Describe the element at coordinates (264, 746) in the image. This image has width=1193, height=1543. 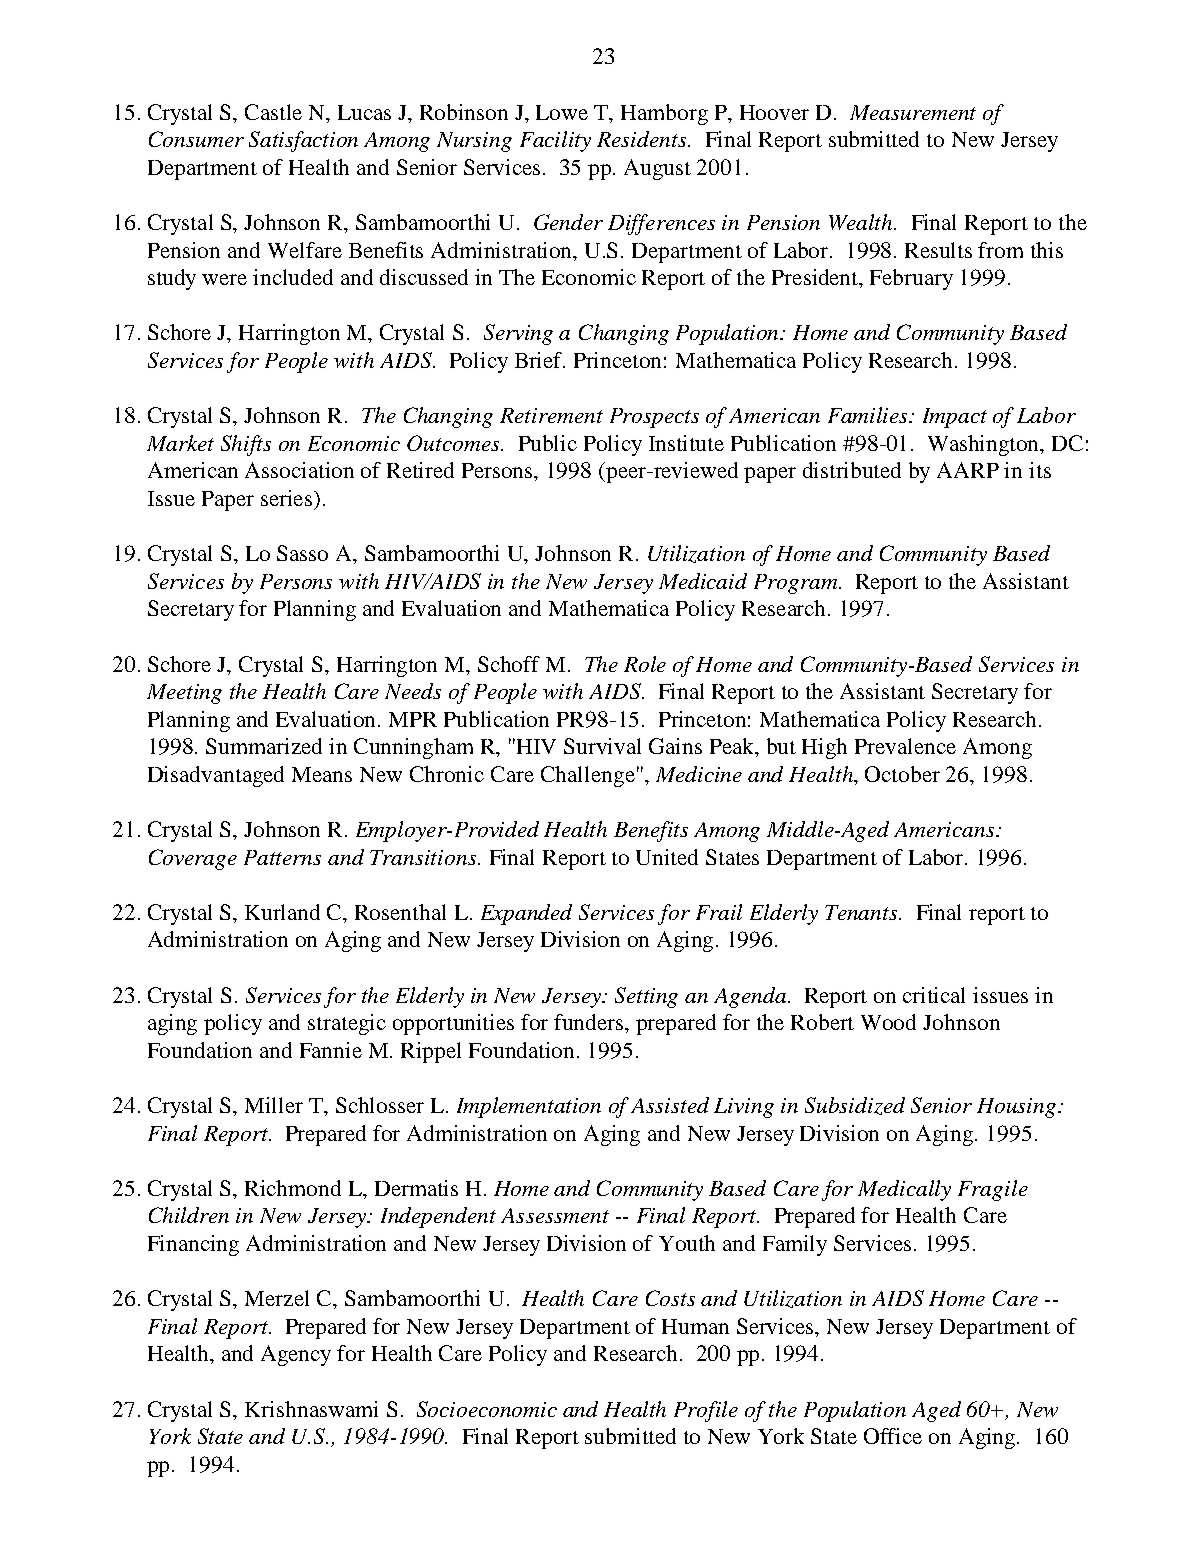
I see `Summarized` at that location.
